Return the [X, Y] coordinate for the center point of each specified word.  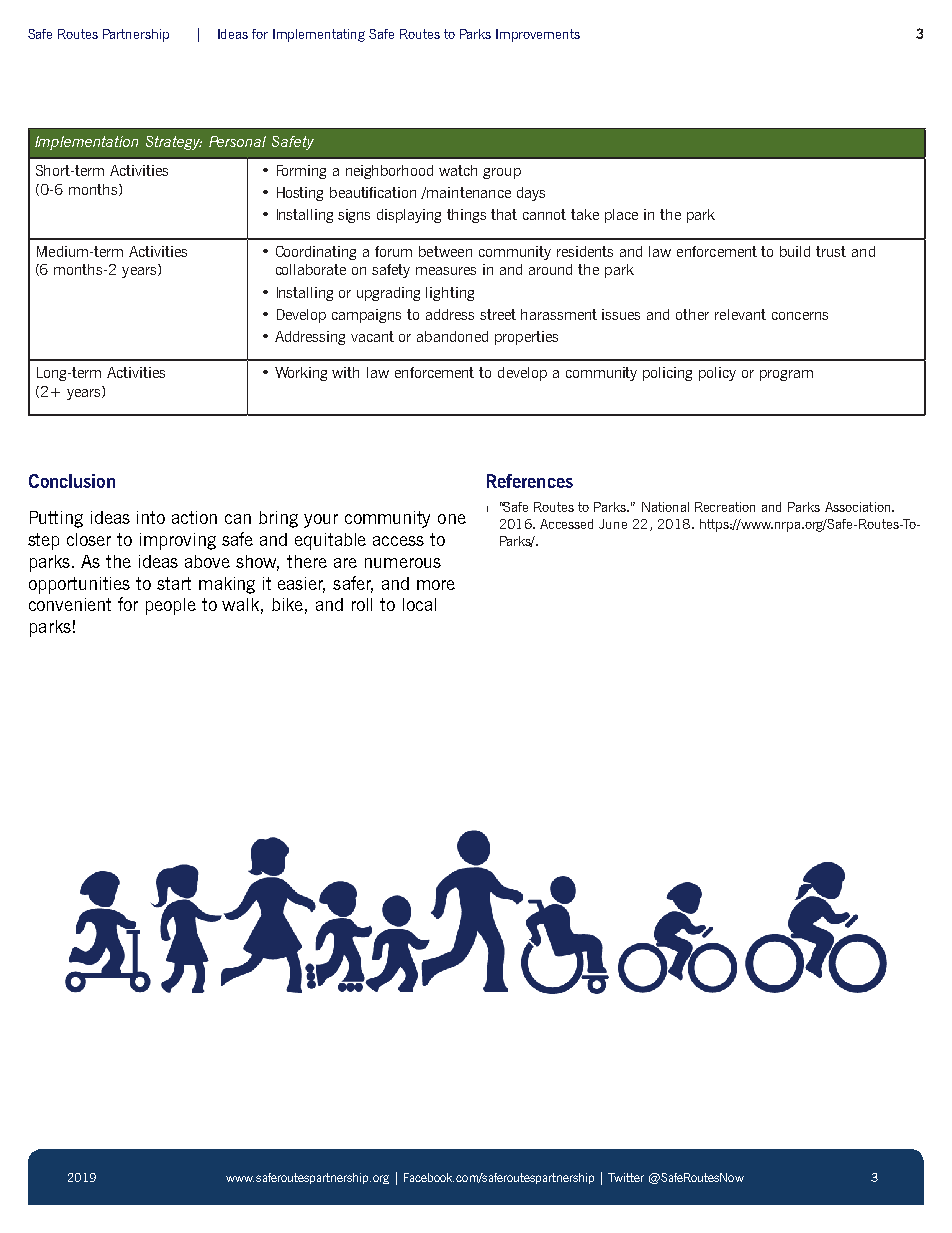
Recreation [725, 507]
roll [362, 604]
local [419, 604]
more [436, 585]
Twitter [626, 1177]
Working [301, 374]
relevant [740, 314]
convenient [70, 604]
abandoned [452, 336]
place [621, 216]
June [613, 524]
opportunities [79, 585]
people [171, 606]
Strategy [174, 143]
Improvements [538, 35]
